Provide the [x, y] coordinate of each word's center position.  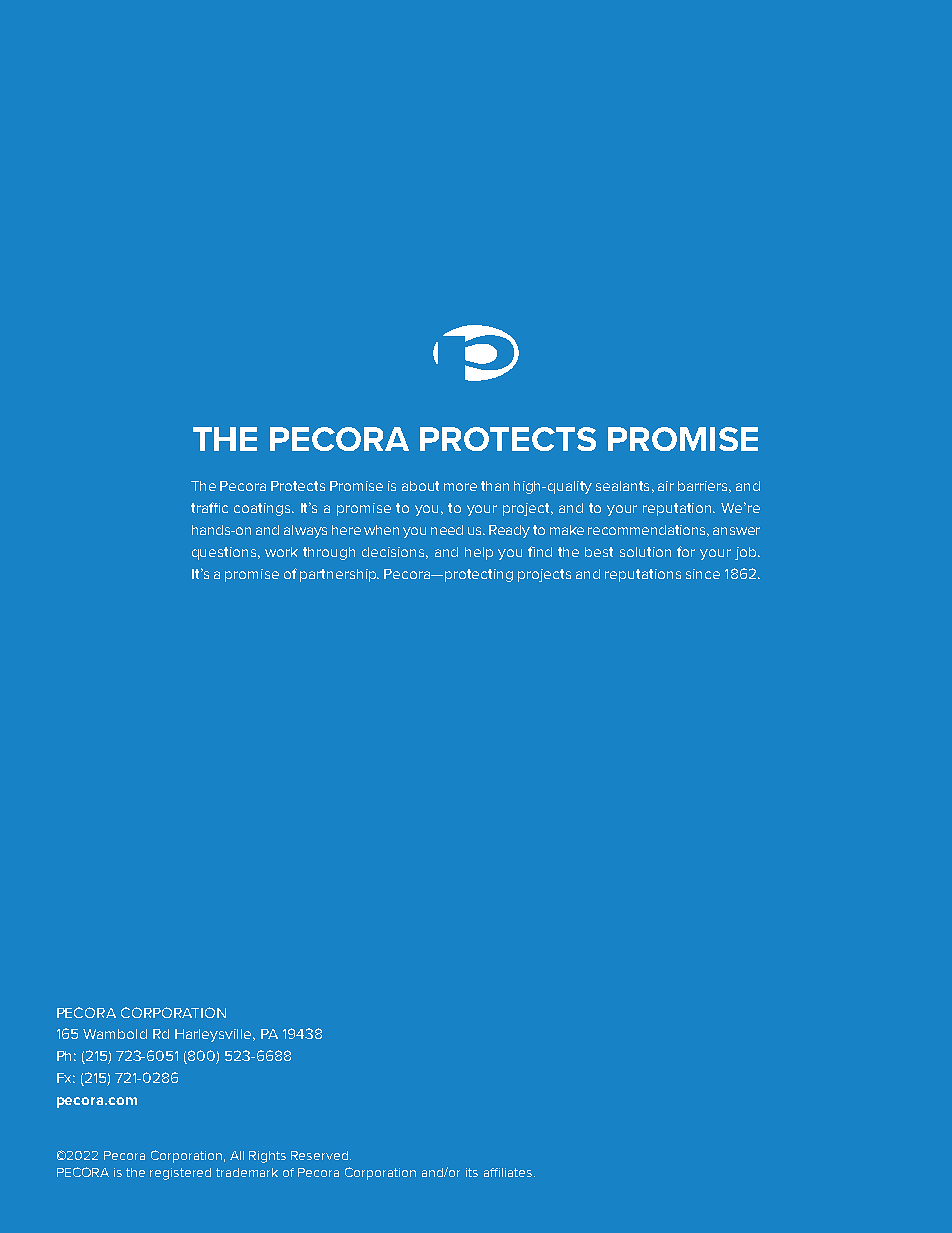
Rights [267, 1157]
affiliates [509, 1172]
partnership [339, 575]
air [666, 486]
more [460, 487]
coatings [264, 509]
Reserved [319, 1155]
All [237, 1155]
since [703, 574]
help [479, 553]
